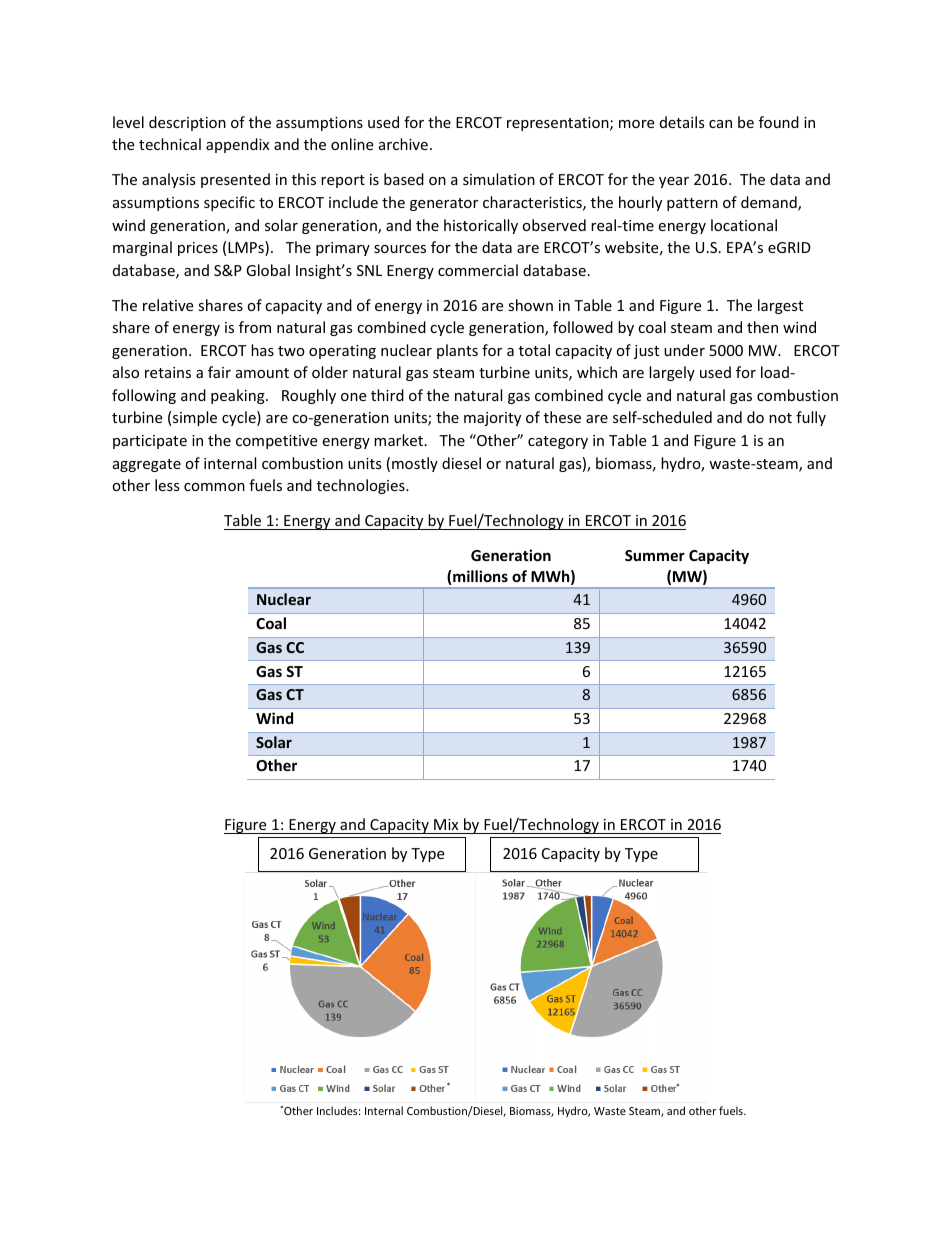 The width and height of the screenshot is (952, 1233). Describe the element at coordinates (480, 576) in the screenshot. I see `millions` at that location.
